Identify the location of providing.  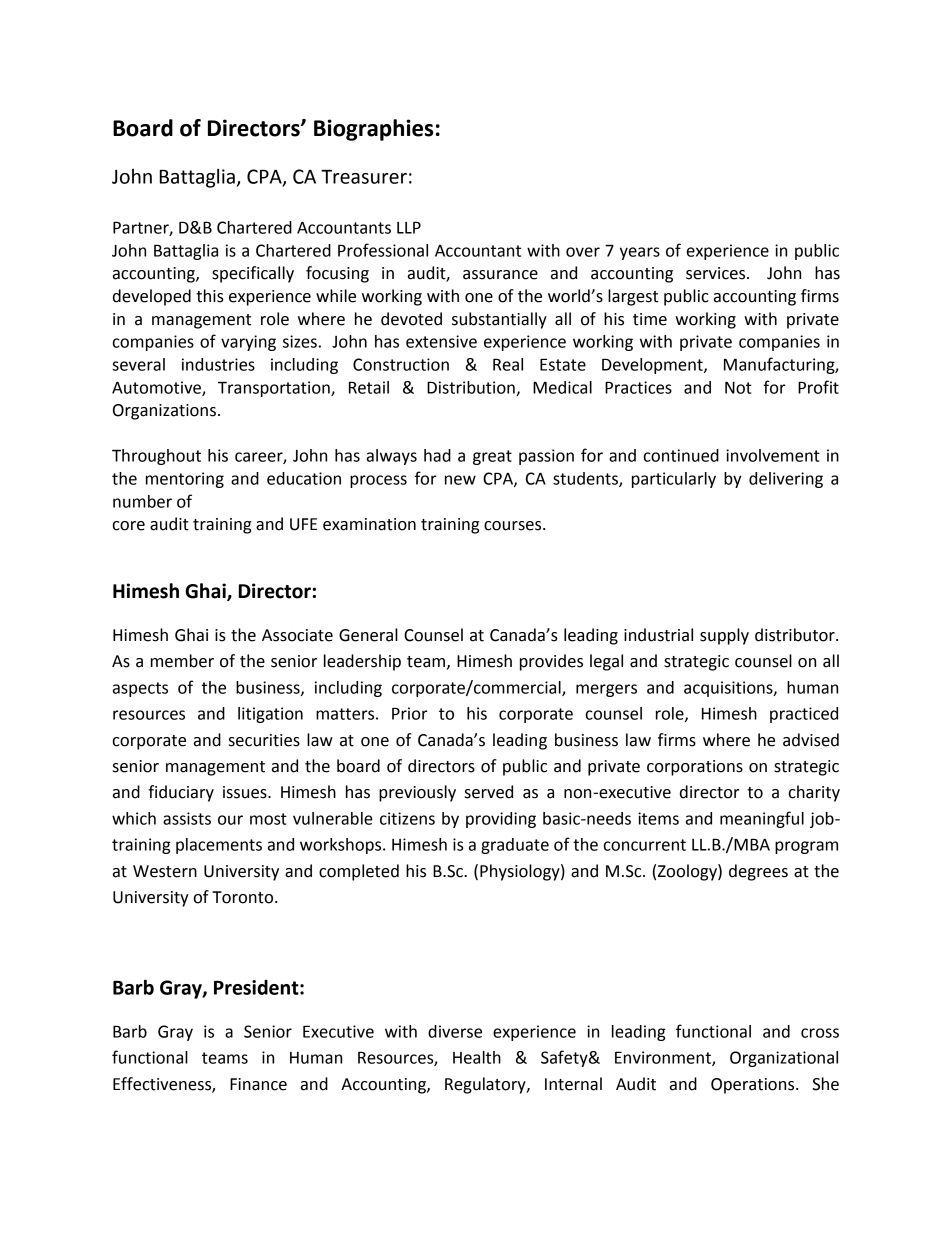
(501, 820).
